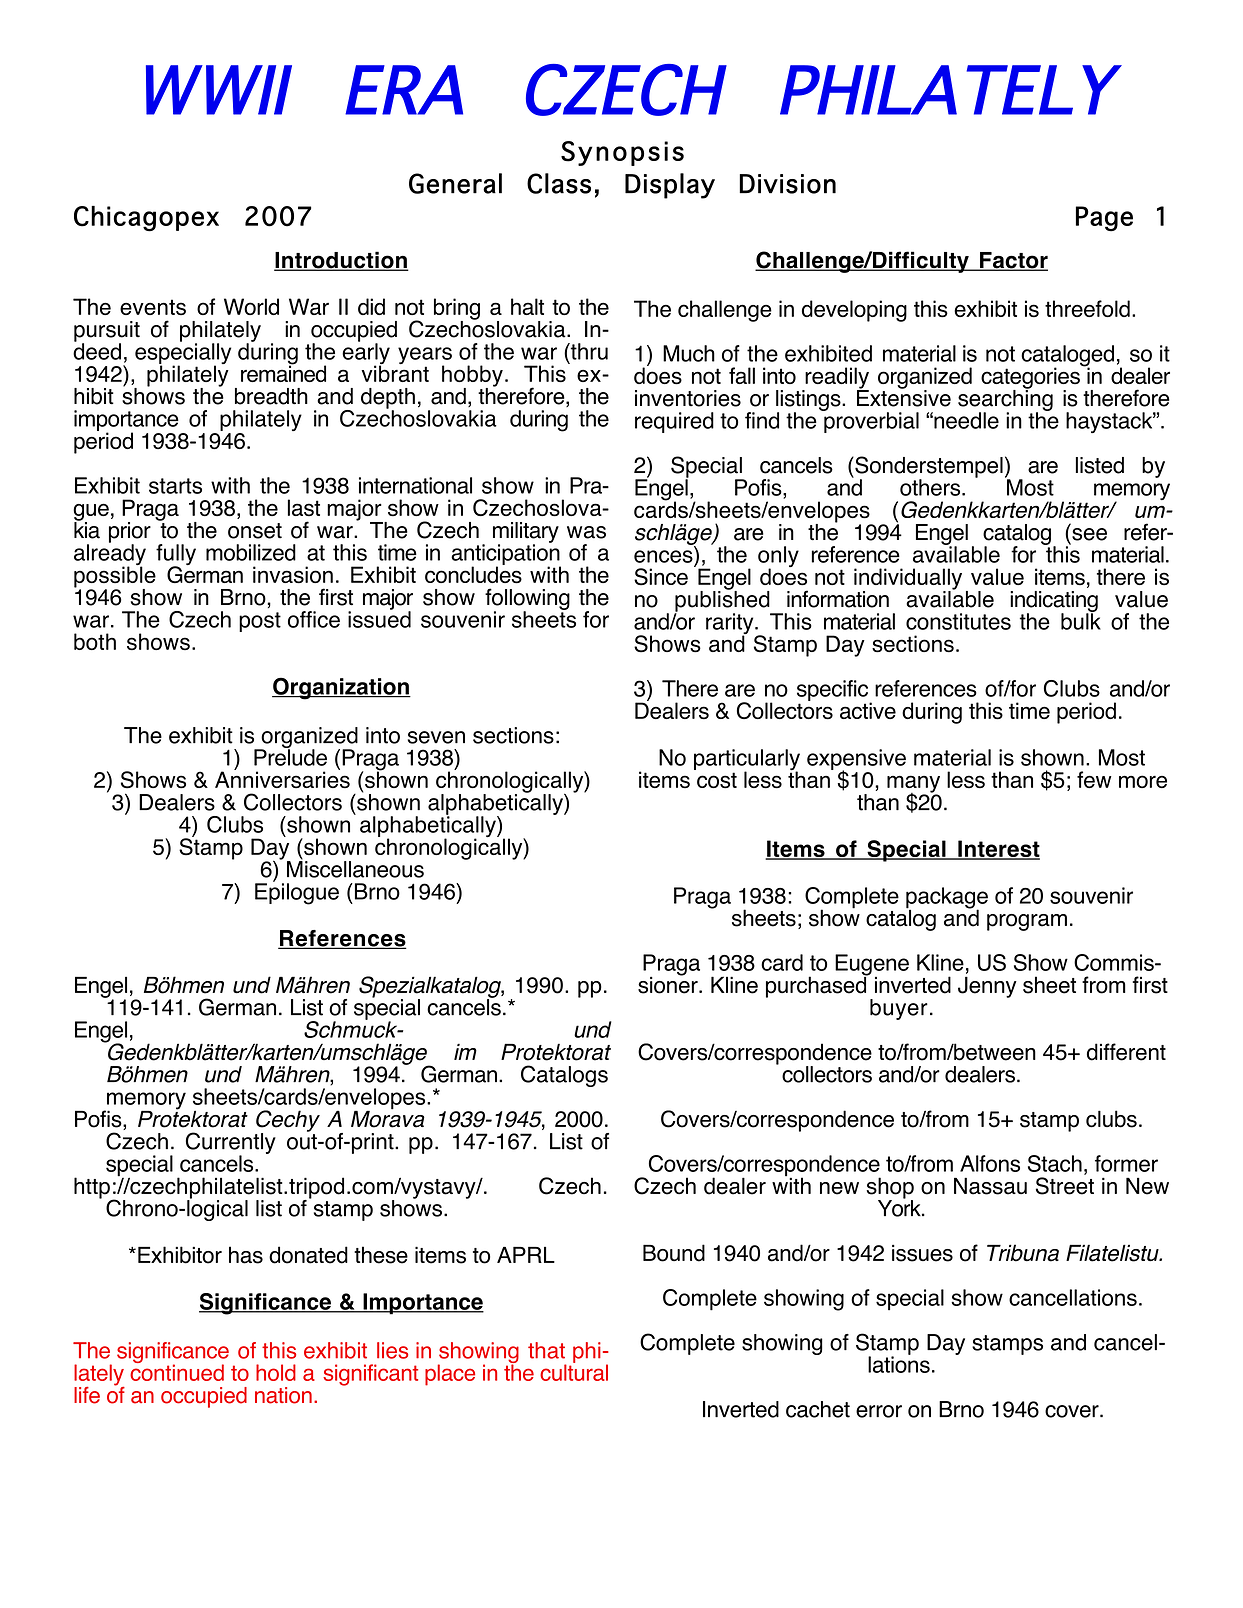  Describe the element at coordinates (1094, 779) in the screenshot. I see `few` at that location.
